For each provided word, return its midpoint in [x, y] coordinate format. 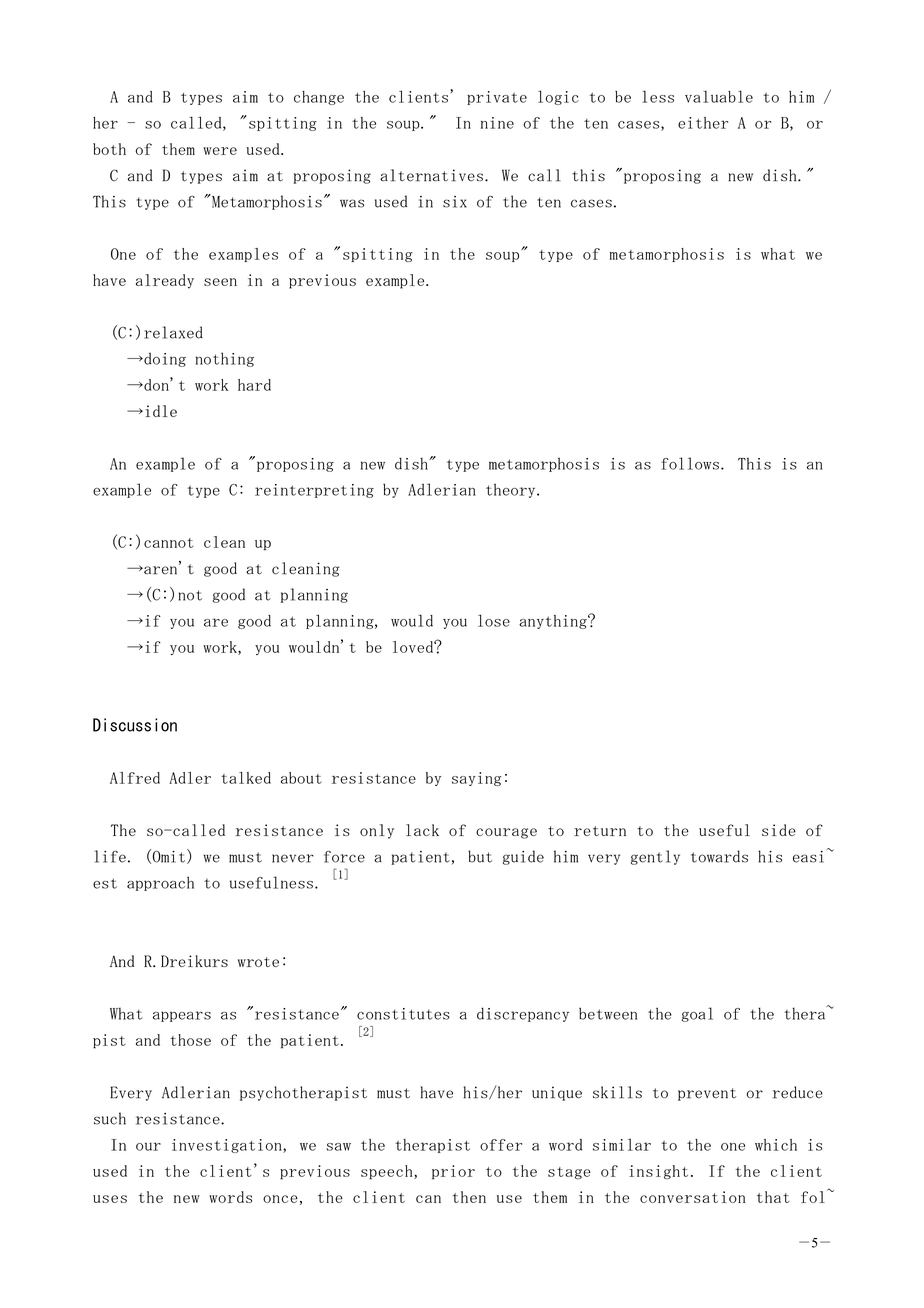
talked [246, 778]
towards [719, 856]
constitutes [403, 1014]
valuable [719, 96]
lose [494, 620]
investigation [228, 1146]
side [779, 830]
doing [164, 360]
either [703, 123]
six [455, 202]
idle [161, 411]
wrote [258, 962]
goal [697, 1014]
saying [476, 779]
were [220, 151]
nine [497, 123]
